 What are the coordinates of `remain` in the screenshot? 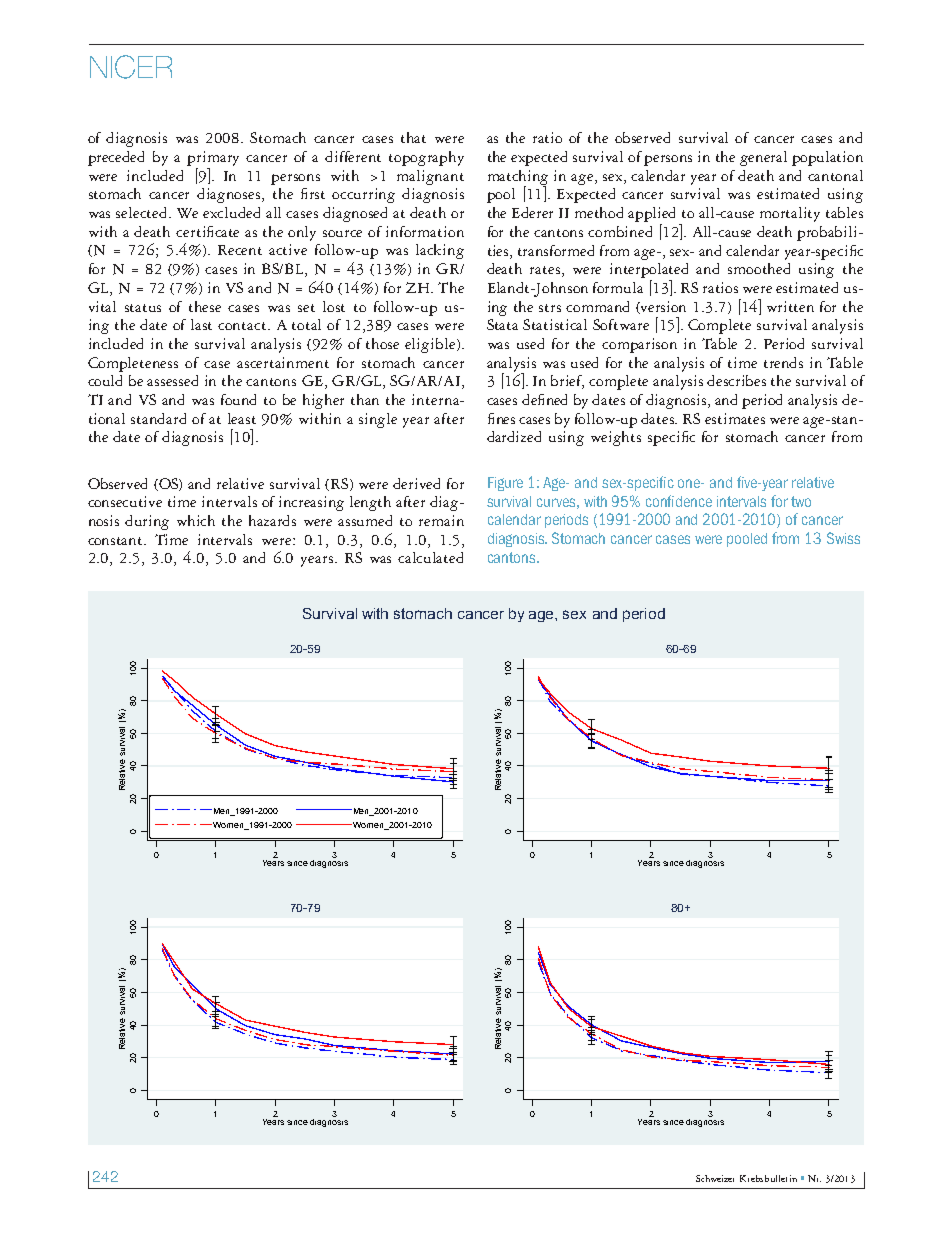 It's located at (441, 520).
